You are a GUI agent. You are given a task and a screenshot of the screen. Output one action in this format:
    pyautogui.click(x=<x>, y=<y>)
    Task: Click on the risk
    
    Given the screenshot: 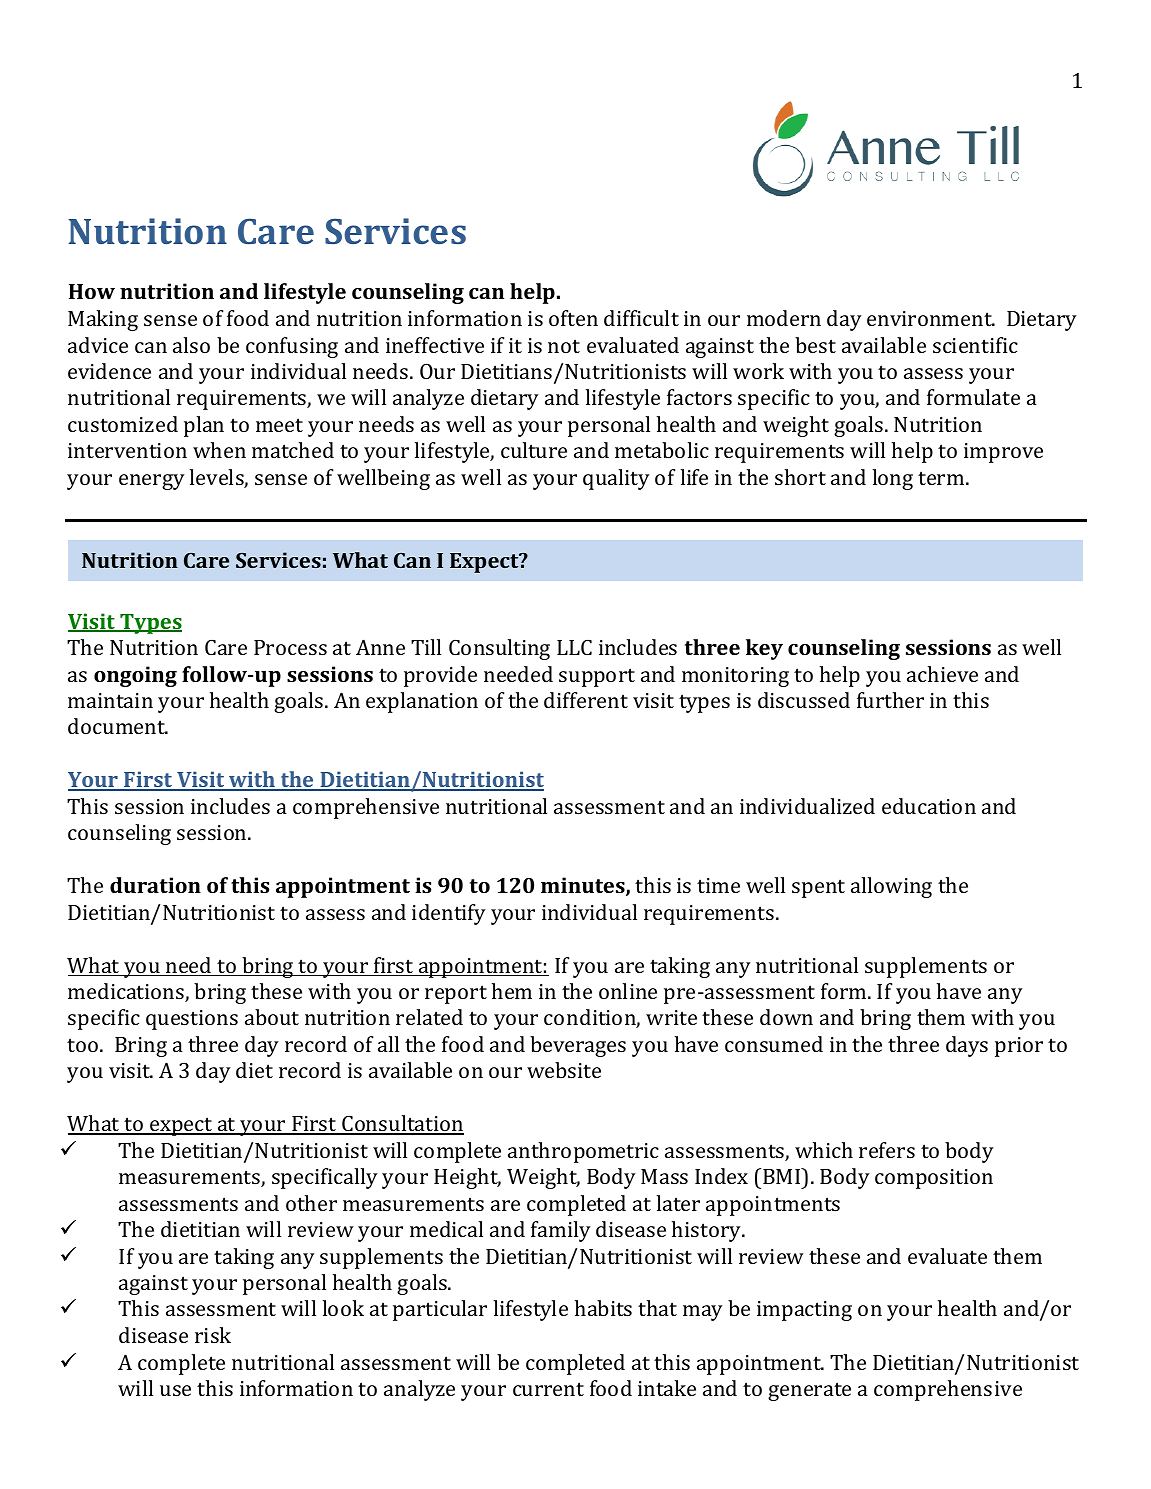 What is the action you would take?
    pyautogui.click(x=213, y=1335)
